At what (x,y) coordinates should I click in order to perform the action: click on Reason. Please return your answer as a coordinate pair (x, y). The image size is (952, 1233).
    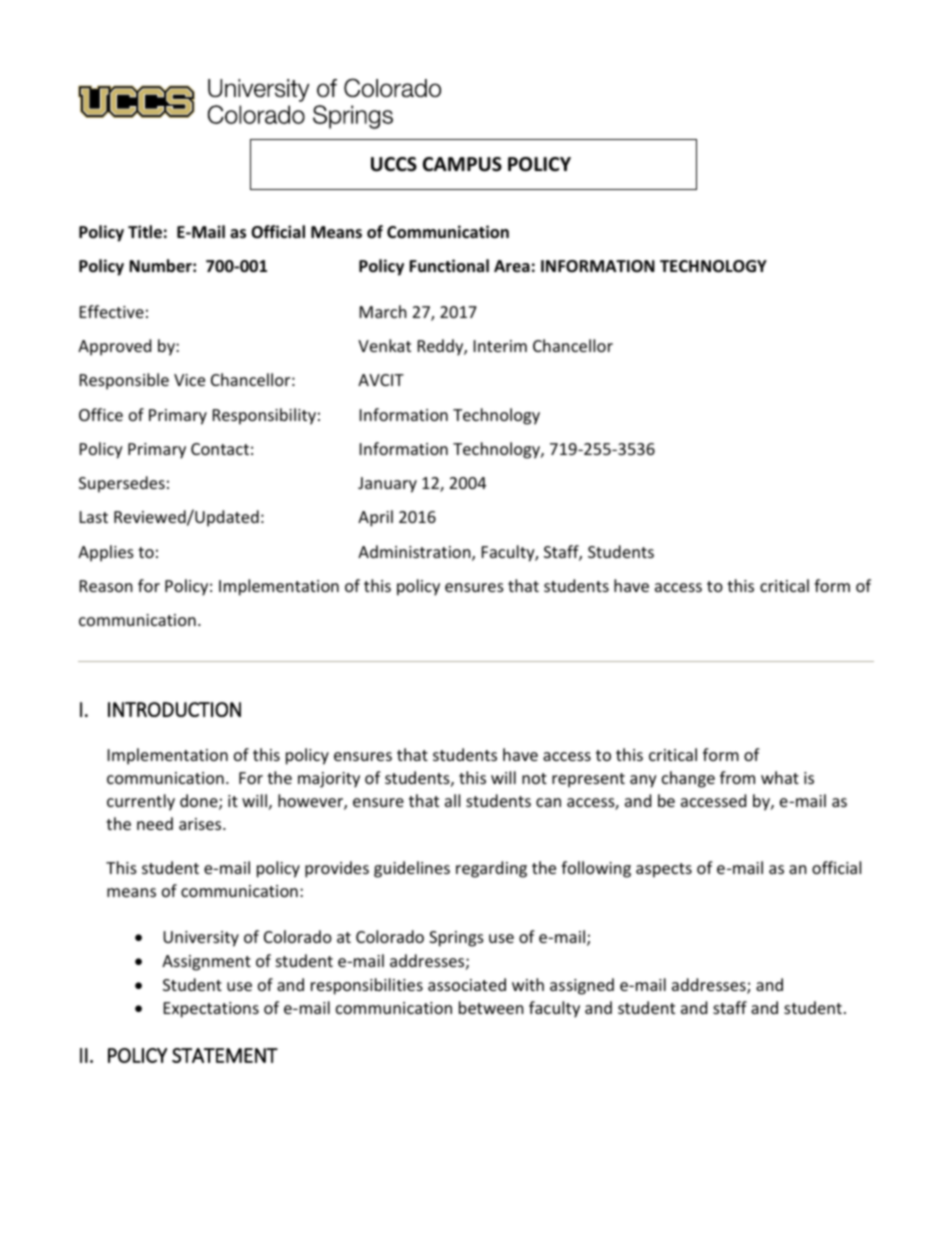
    Looking at the image, I should click on (106, 586).
